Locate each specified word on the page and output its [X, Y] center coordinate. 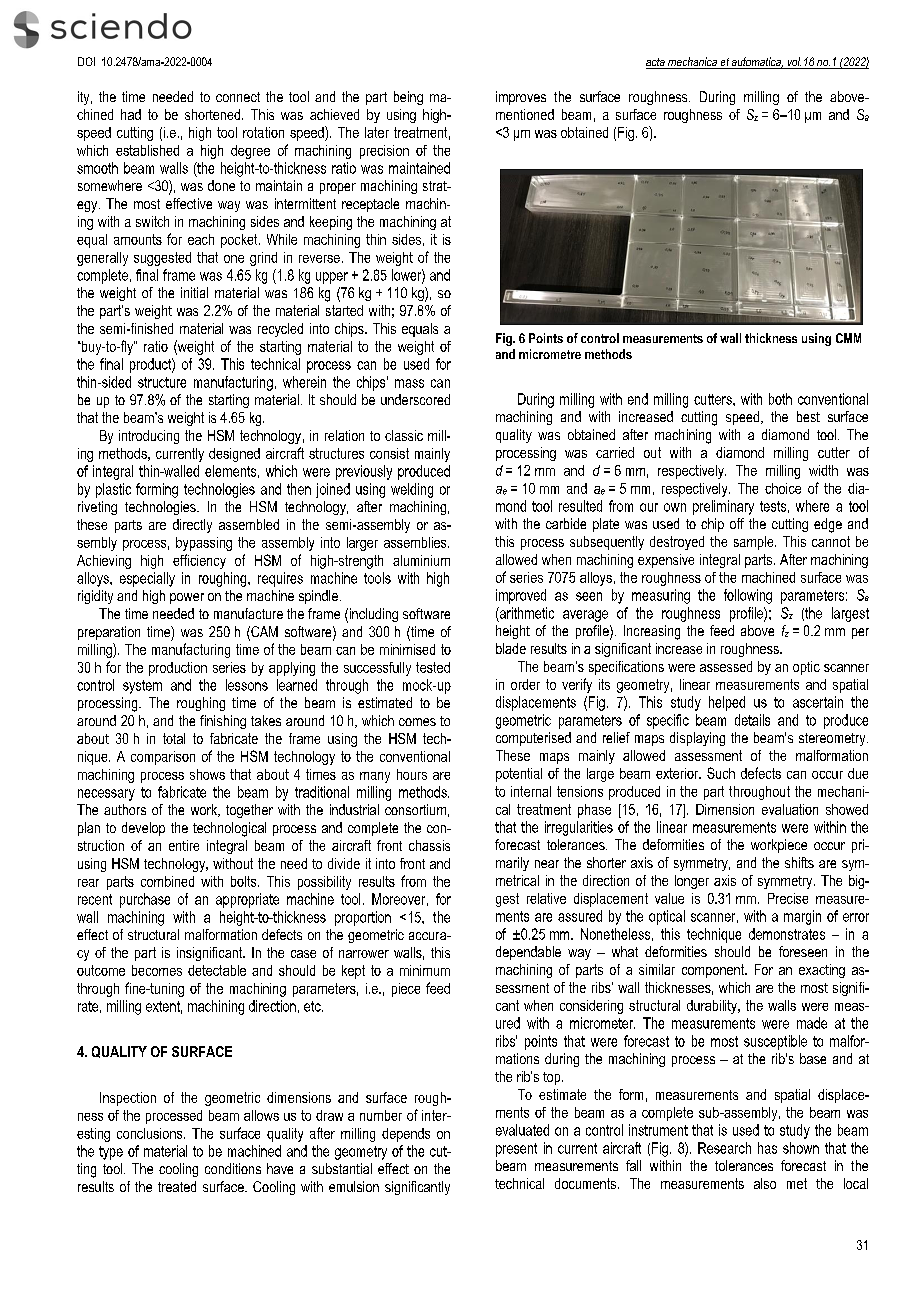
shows [207, 774]
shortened [214, 114]
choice [783, 488]
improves [521, 98]
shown [801, 1148]
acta [656, 63]
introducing [149, 437]
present [516, 1150]
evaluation [790, 809]
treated [177, 1186]
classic [404, 435]
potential [519, 775]
